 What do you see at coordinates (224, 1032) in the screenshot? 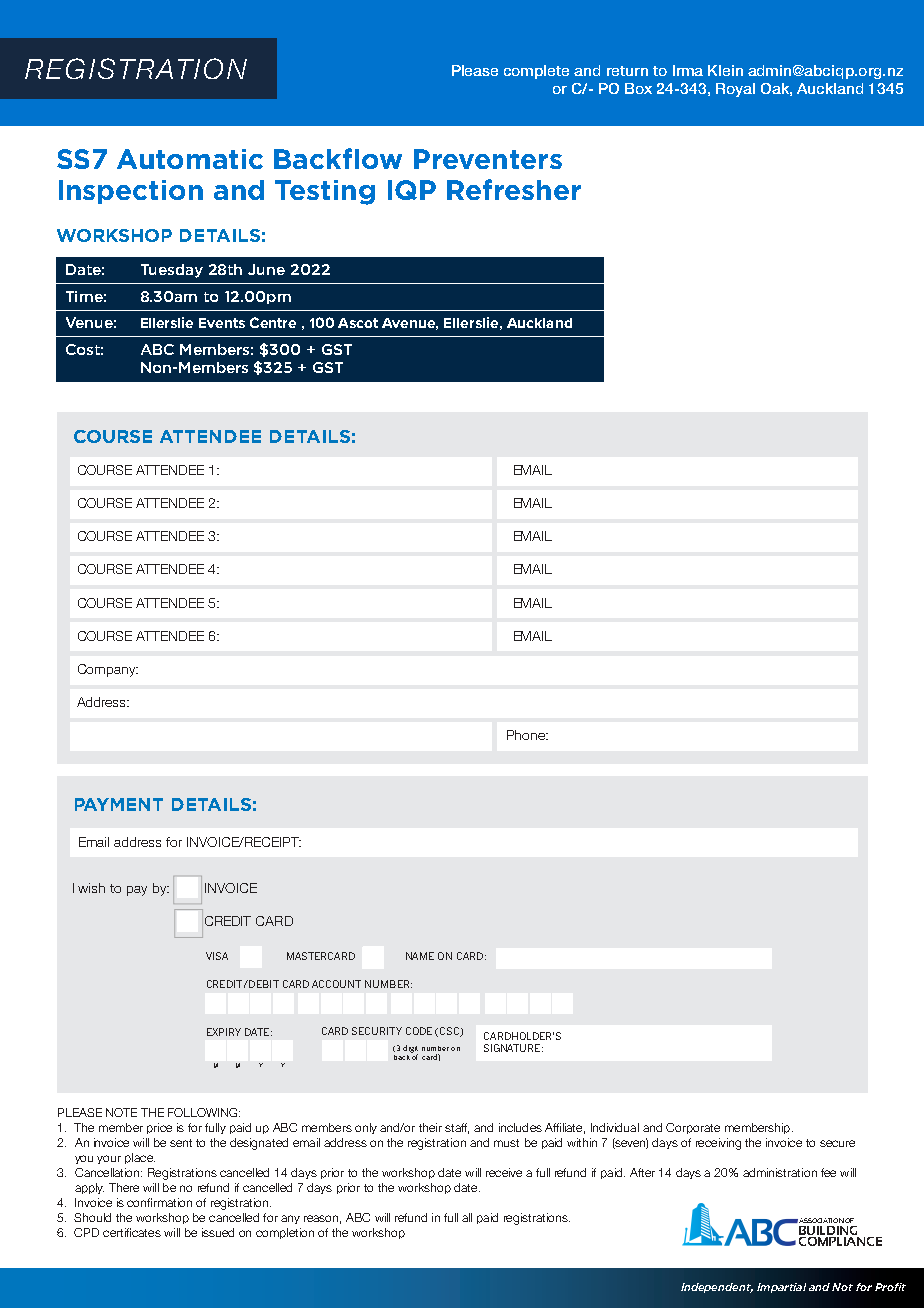
I see `EXPIRY` at bounding box center [224, 1032].
